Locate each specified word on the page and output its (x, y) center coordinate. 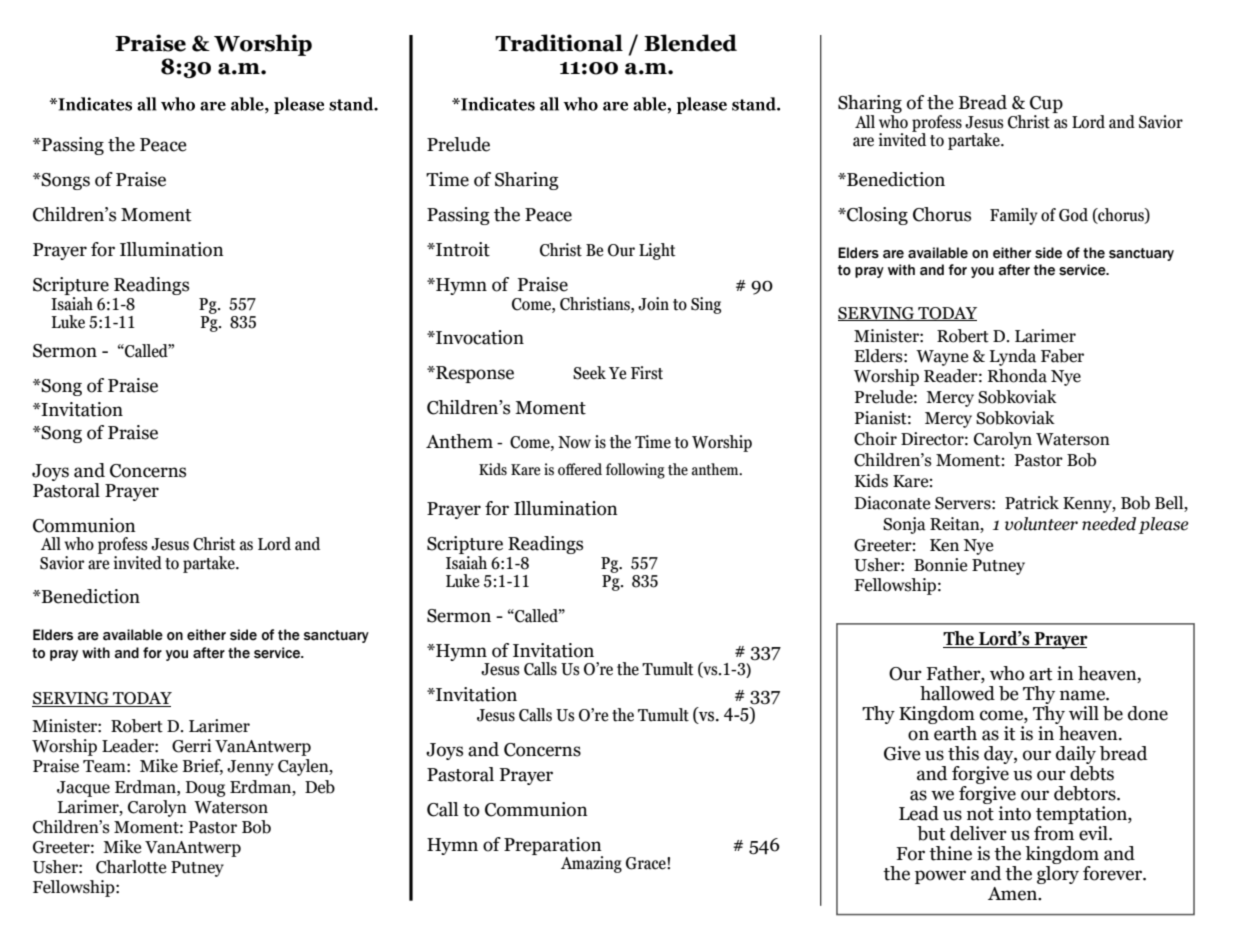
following (635, 471)
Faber (1062, 356)
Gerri (192, 746)
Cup (1046, 106)
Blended (690, 43)
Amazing (591, 864)
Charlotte (131, 867)
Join (653, 304)
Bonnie (940, 565)
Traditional (559, 43)
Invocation (479, 337)
